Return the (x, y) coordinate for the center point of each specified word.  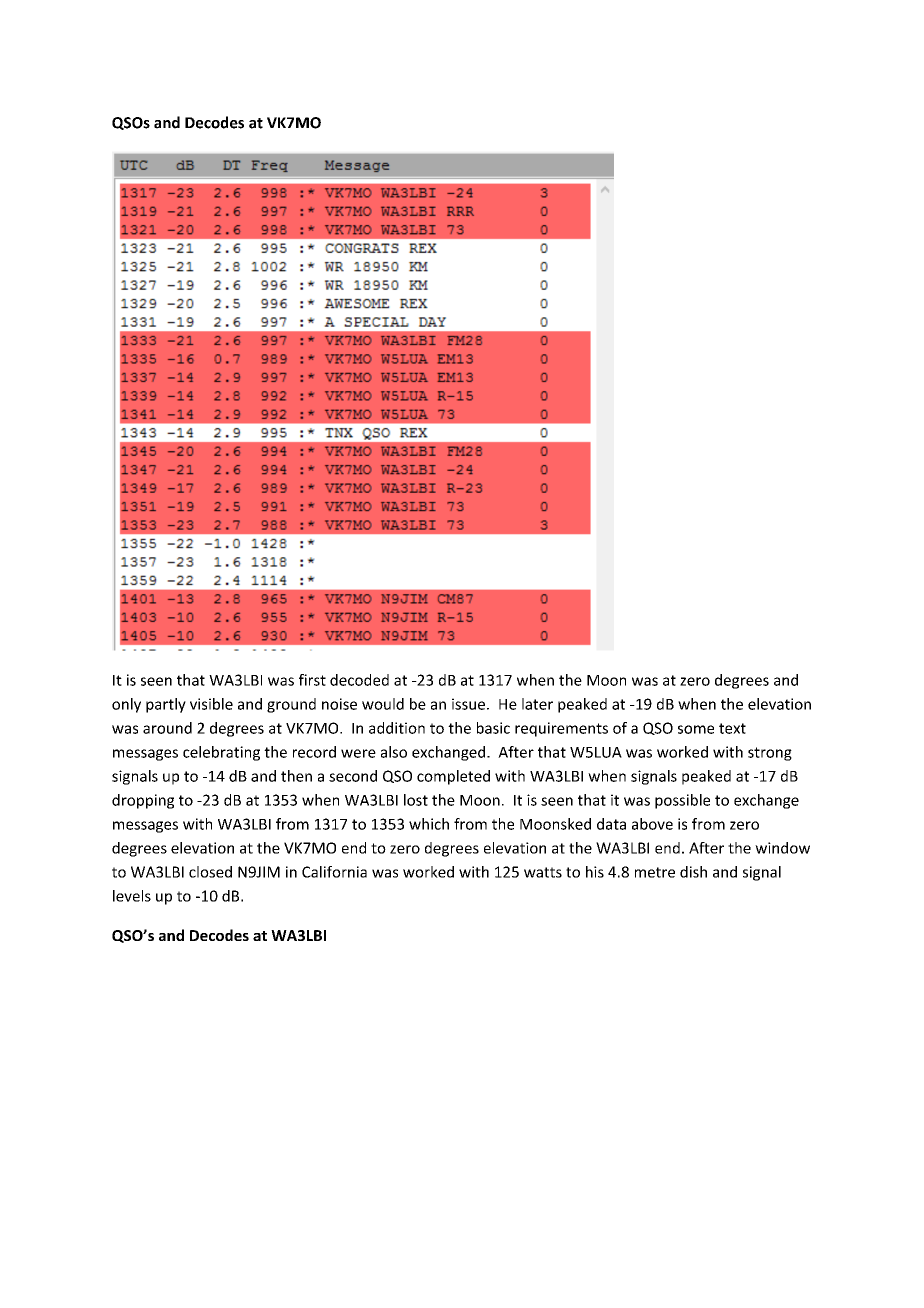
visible (211, 704)
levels (132, 896)
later (537, 704)
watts (543, 872)
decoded (359, 680)
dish (693, 872)
